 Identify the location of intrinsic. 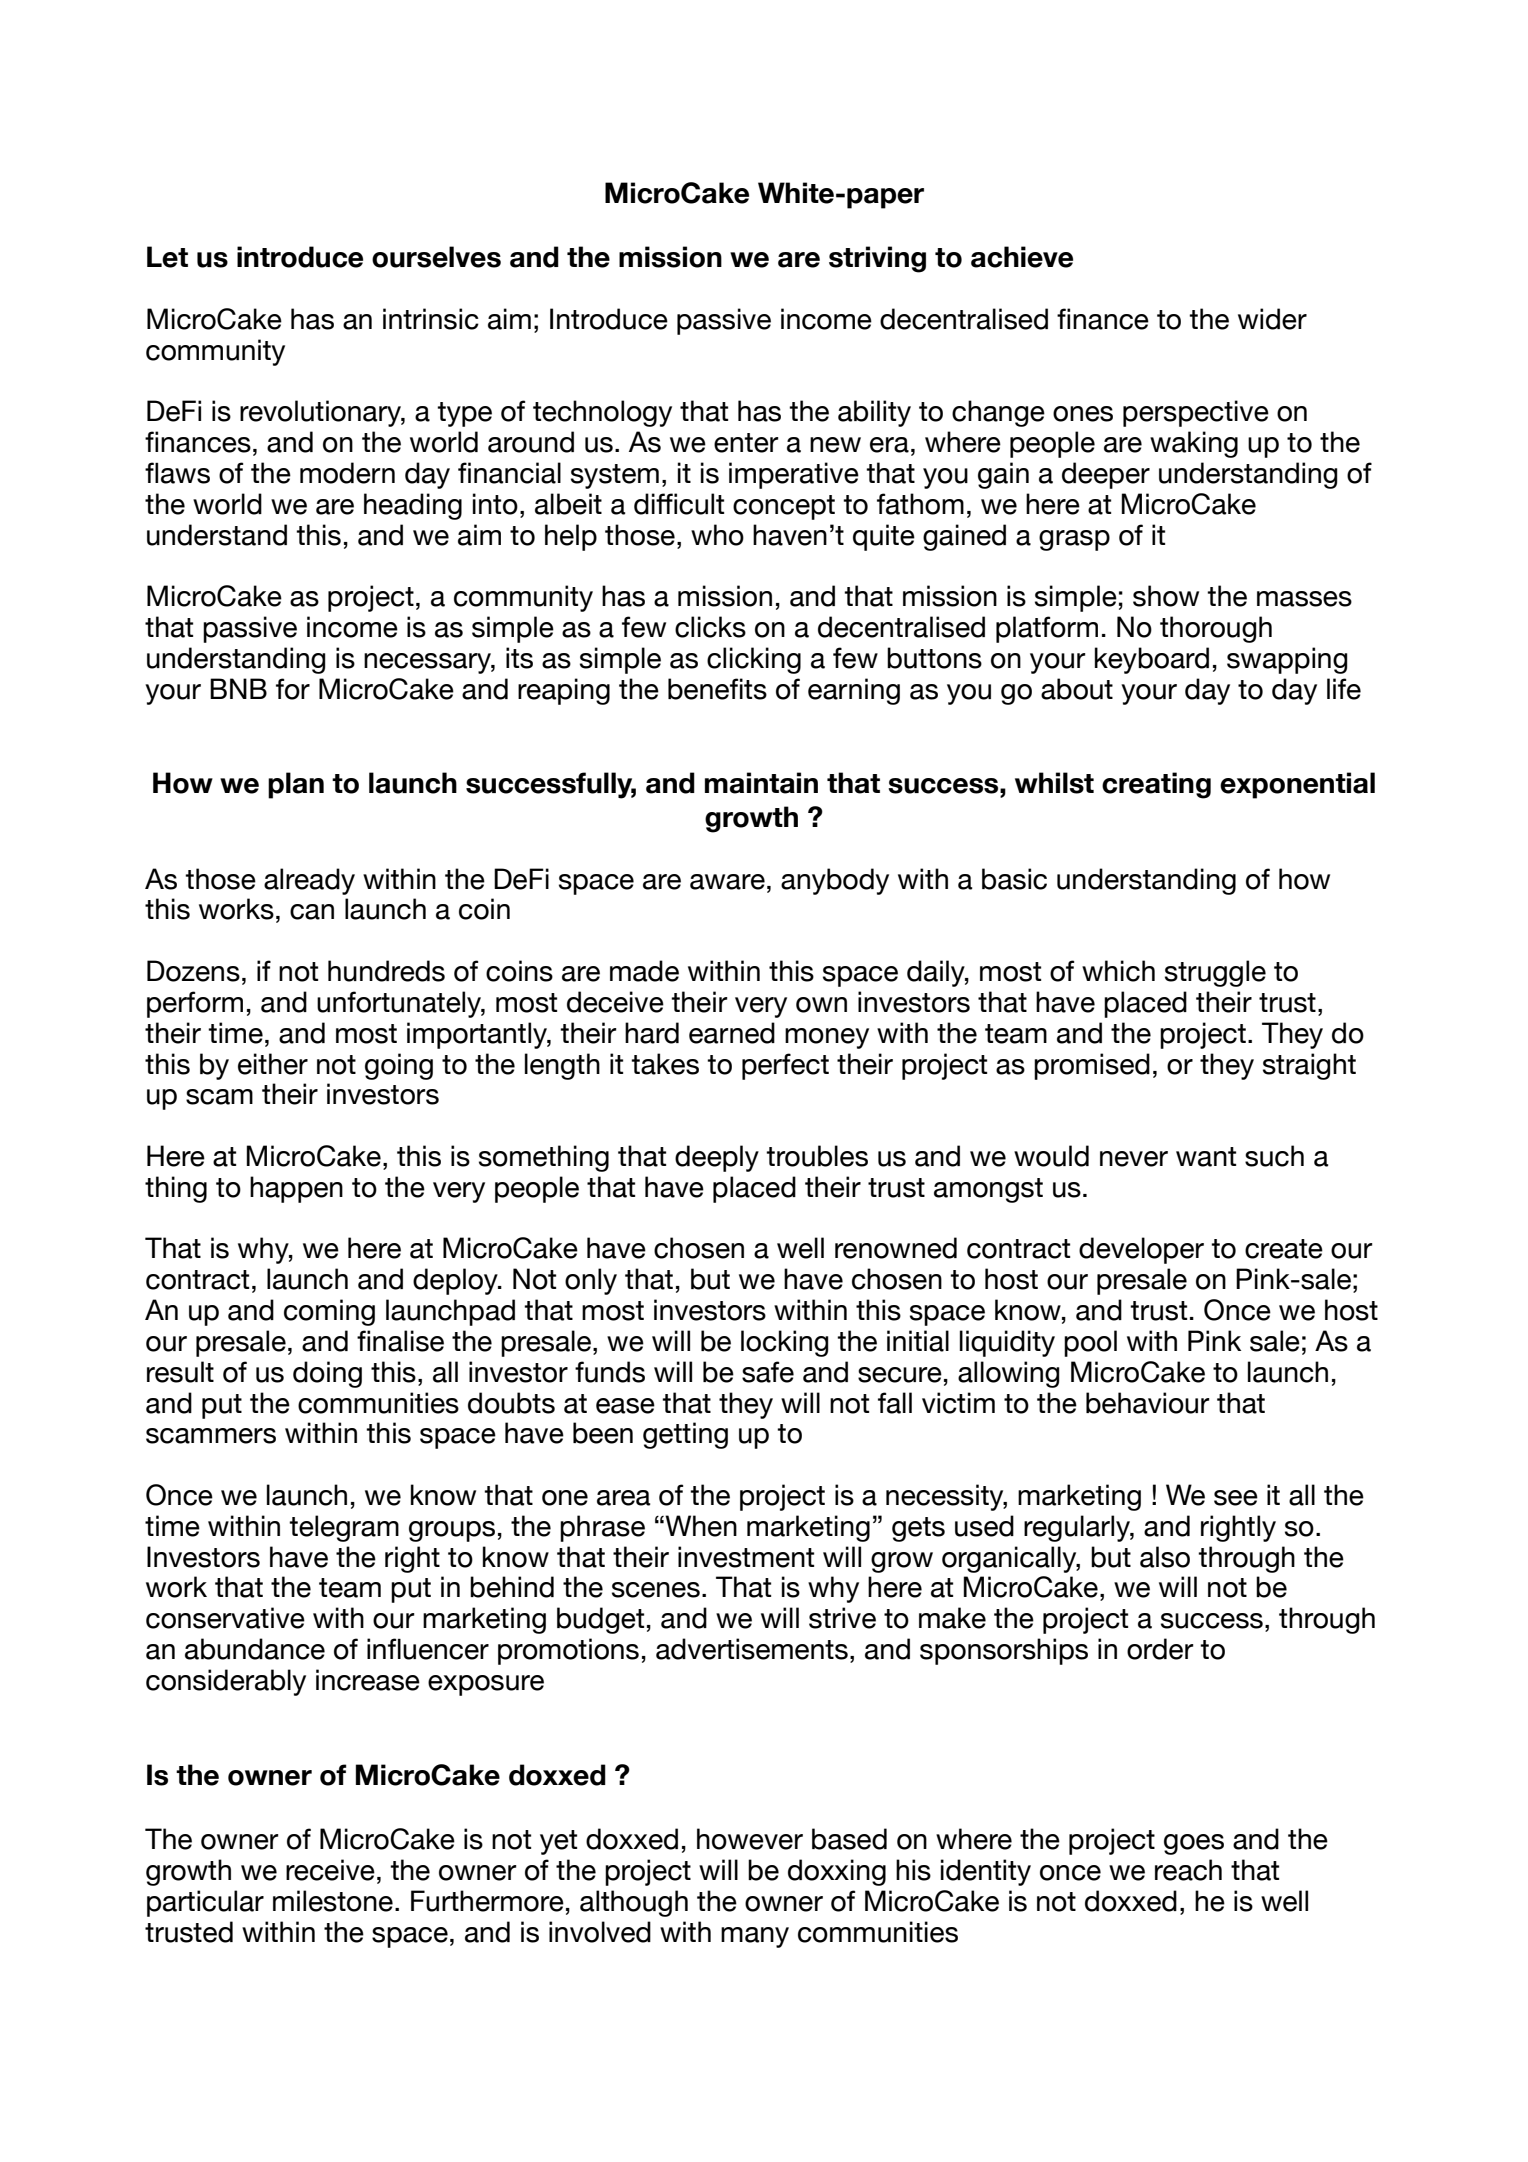
(431, 319).
